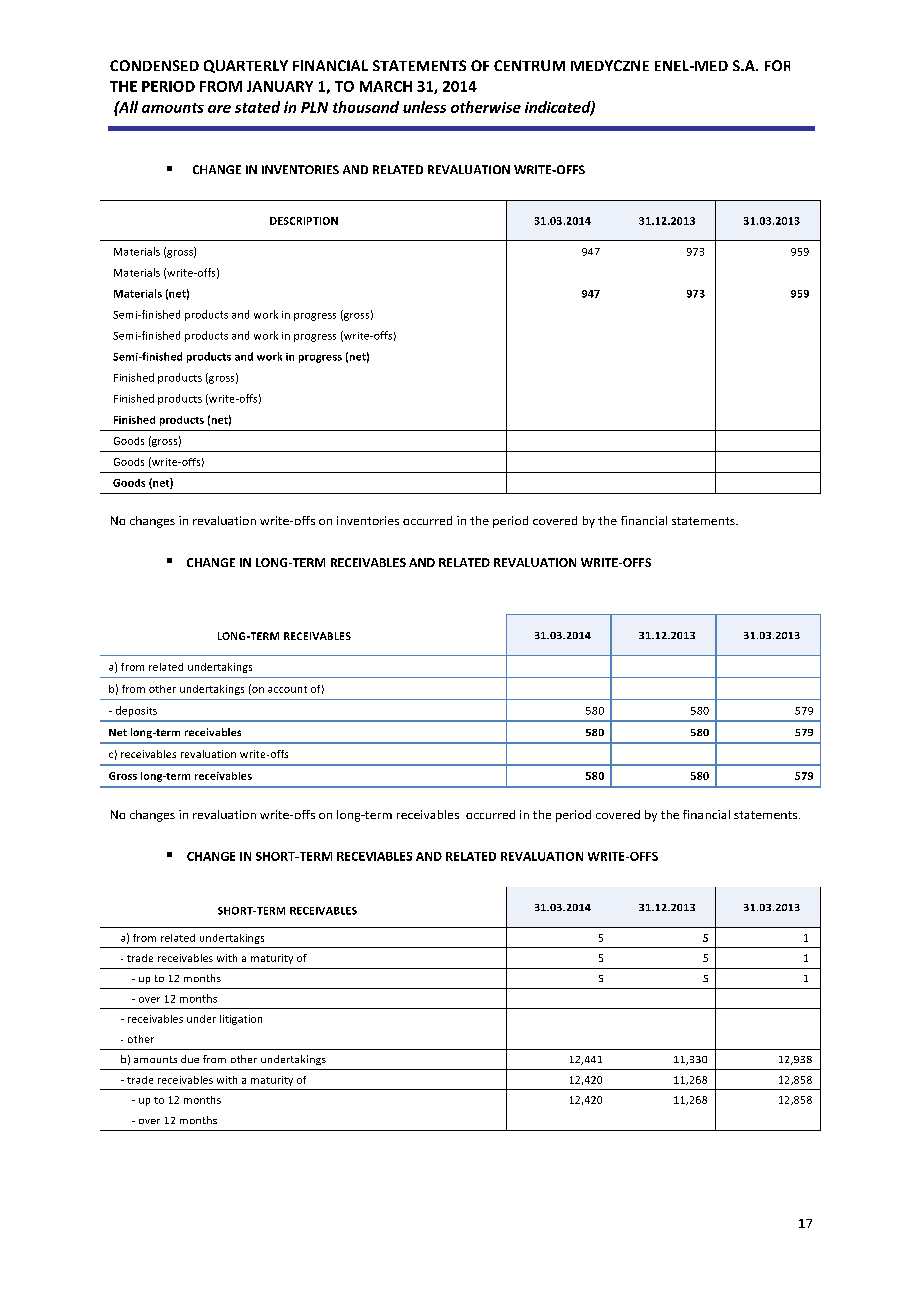 Image resolution: width=924 pixels, height=1307 pixels. I want to click on litigation, so click(241, 1020).
